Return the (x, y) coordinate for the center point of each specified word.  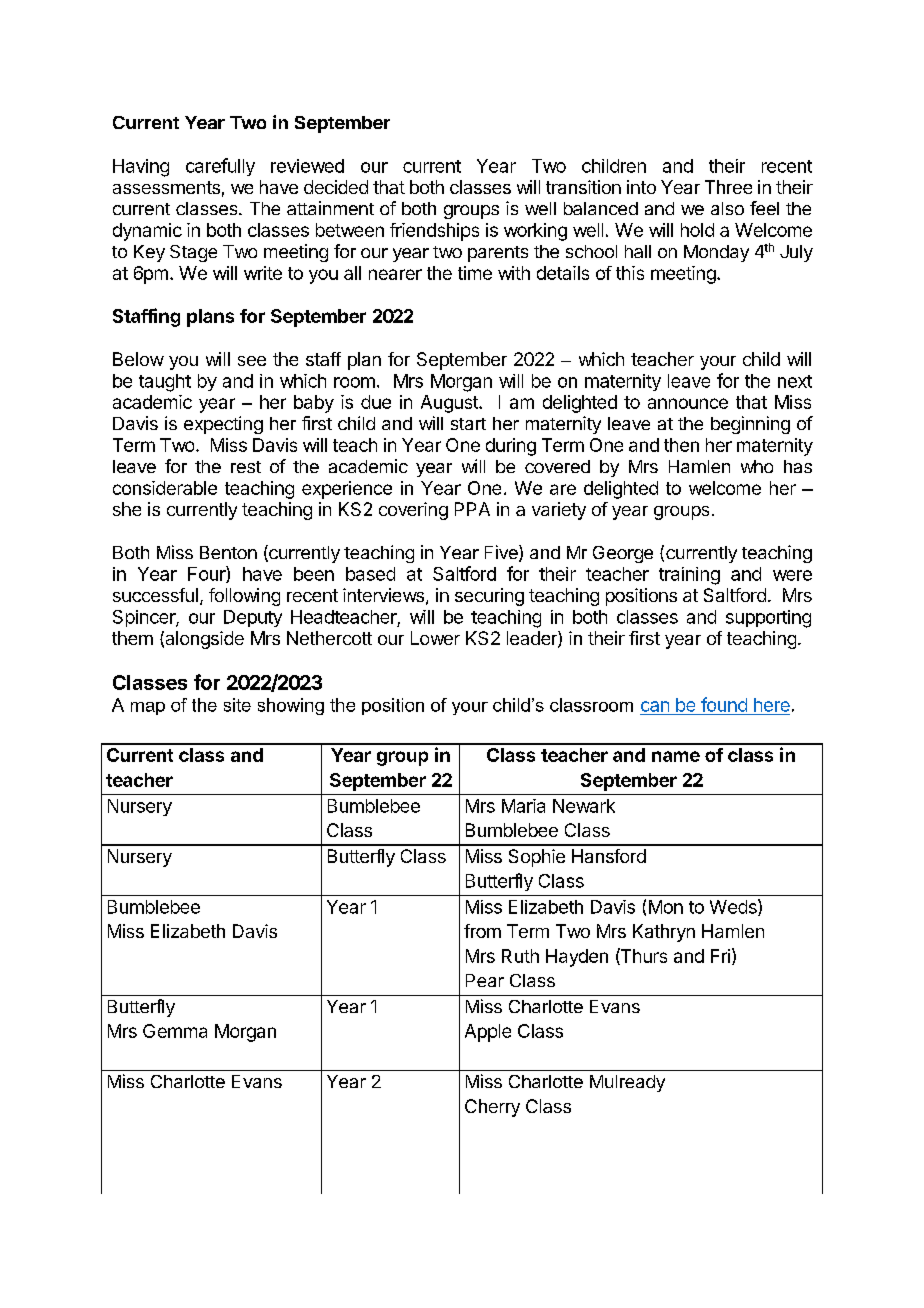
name (676, 756)
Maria (523, 806)
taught (165, 383)
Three (728, 187)
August (450, 404)
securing (489, 597)
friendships (434, 232)
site (237, 705)
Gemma (175, 1031)
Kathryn (664, 933)
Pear (485, 980)
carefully (220, 167)
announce (688, 403)
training (689, 576)
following (244, 597)
